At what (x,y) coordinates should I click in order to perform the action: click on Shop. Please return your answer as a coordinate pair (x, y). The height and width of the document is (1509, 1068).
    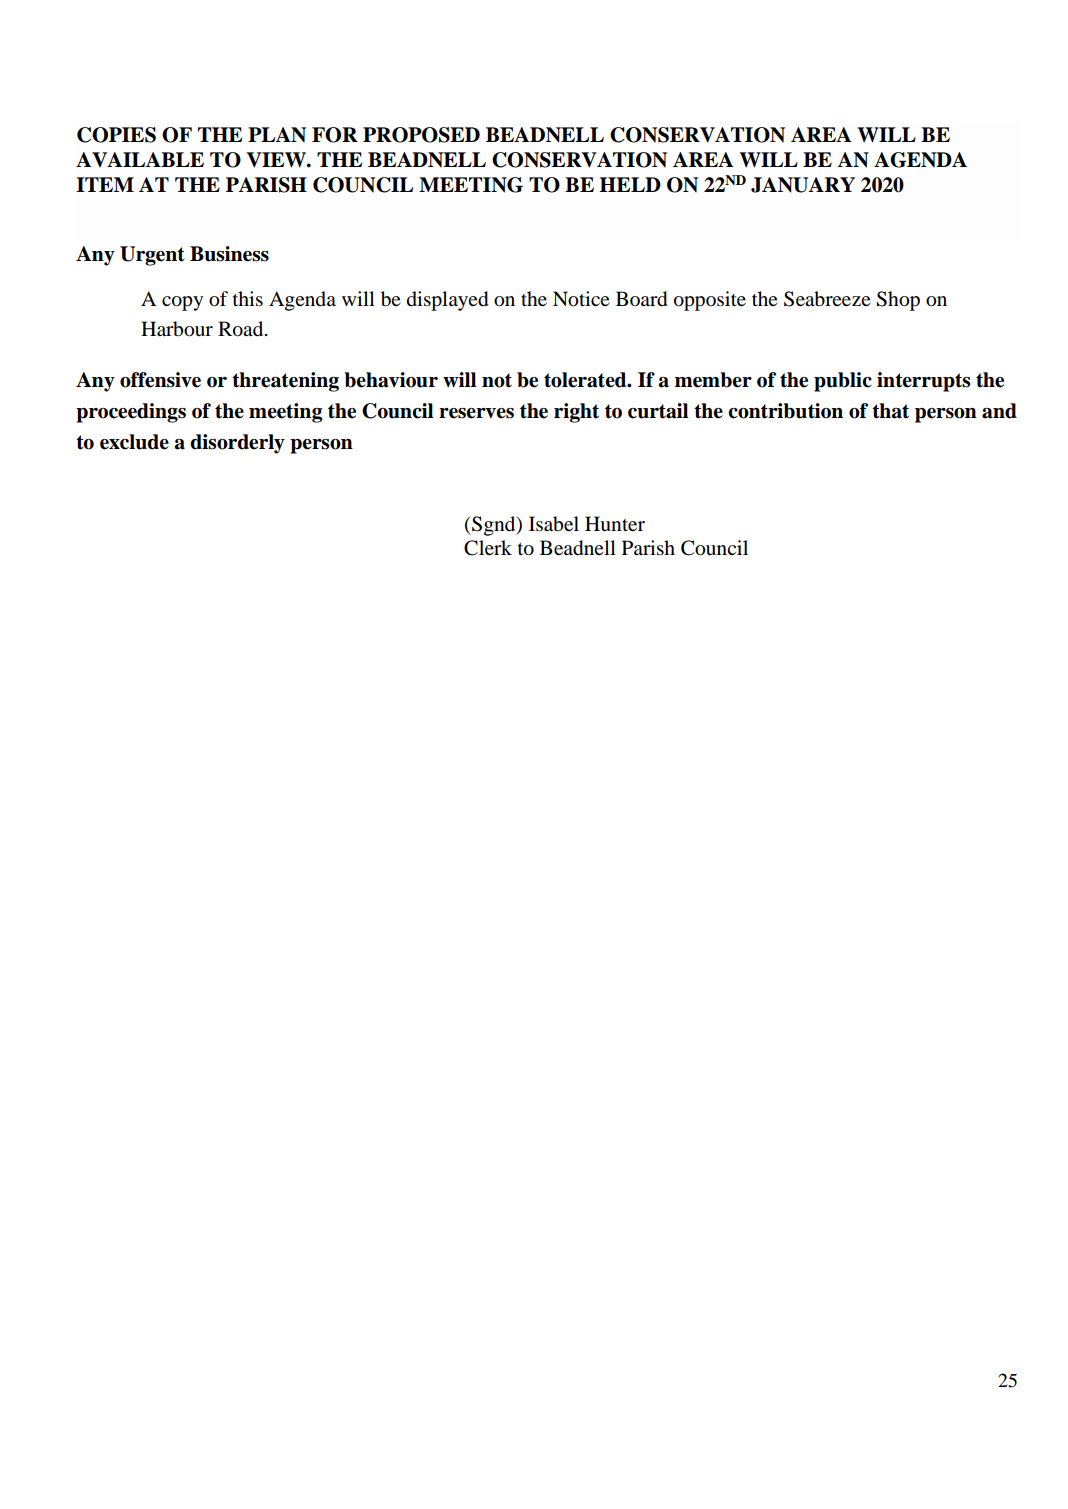
    Looking at the image, I should click on (898, 301).
